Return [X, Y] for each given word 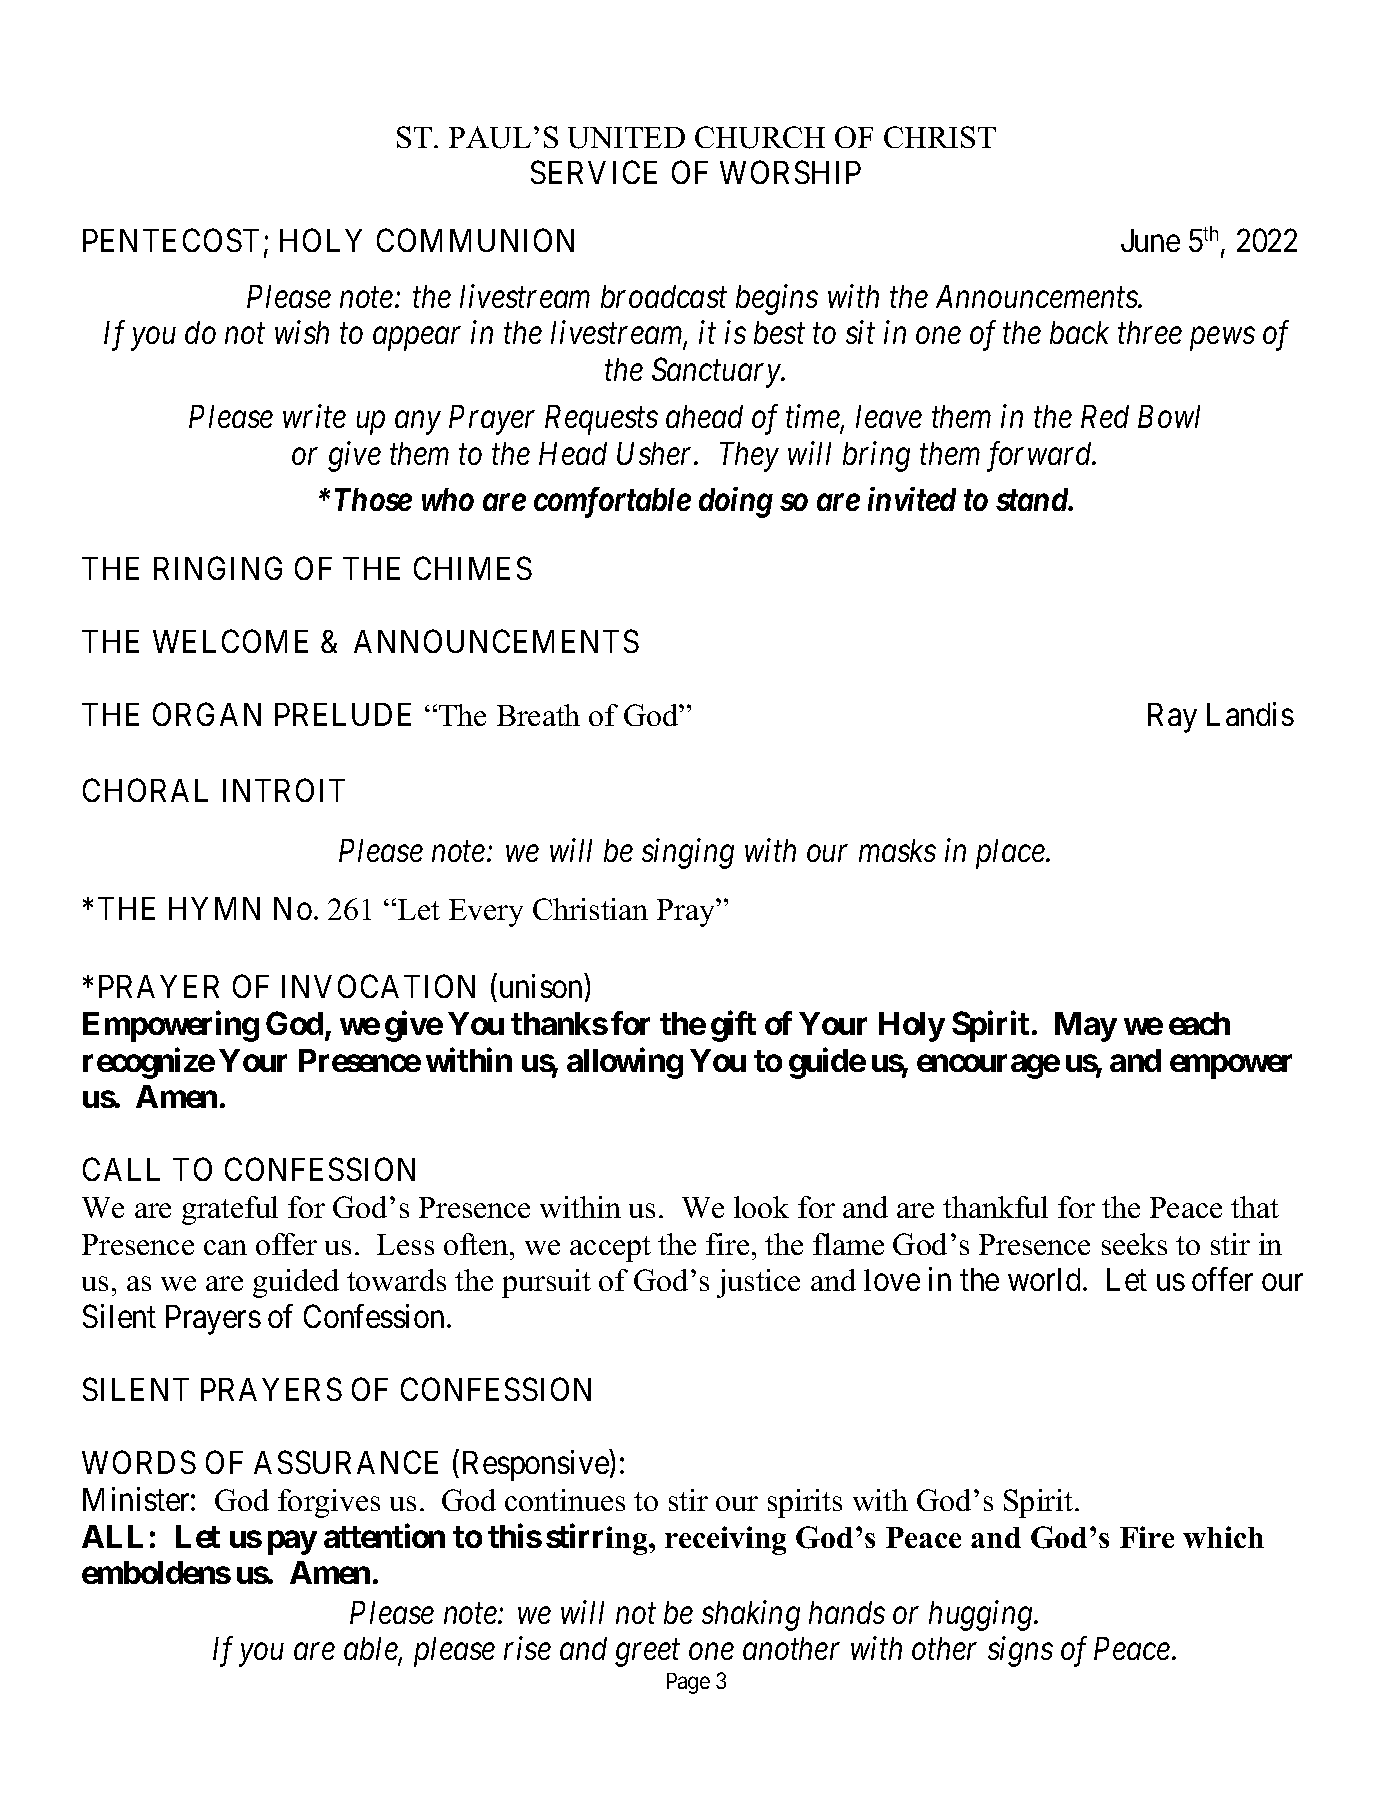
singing [688, 854]
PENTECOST [171, 240]
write [314, 416]
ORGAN [207, 714]
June [1150, 240]
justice [758, 1283]
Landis [1250, 714]
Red [1105, 416]
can [225, 1247]
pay [292, 1543]
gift [733, 1026]
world [1044, 1279]
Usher [656, 453]
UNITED [626, 138]
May [1086, 1027]
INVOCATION [378, 986]
